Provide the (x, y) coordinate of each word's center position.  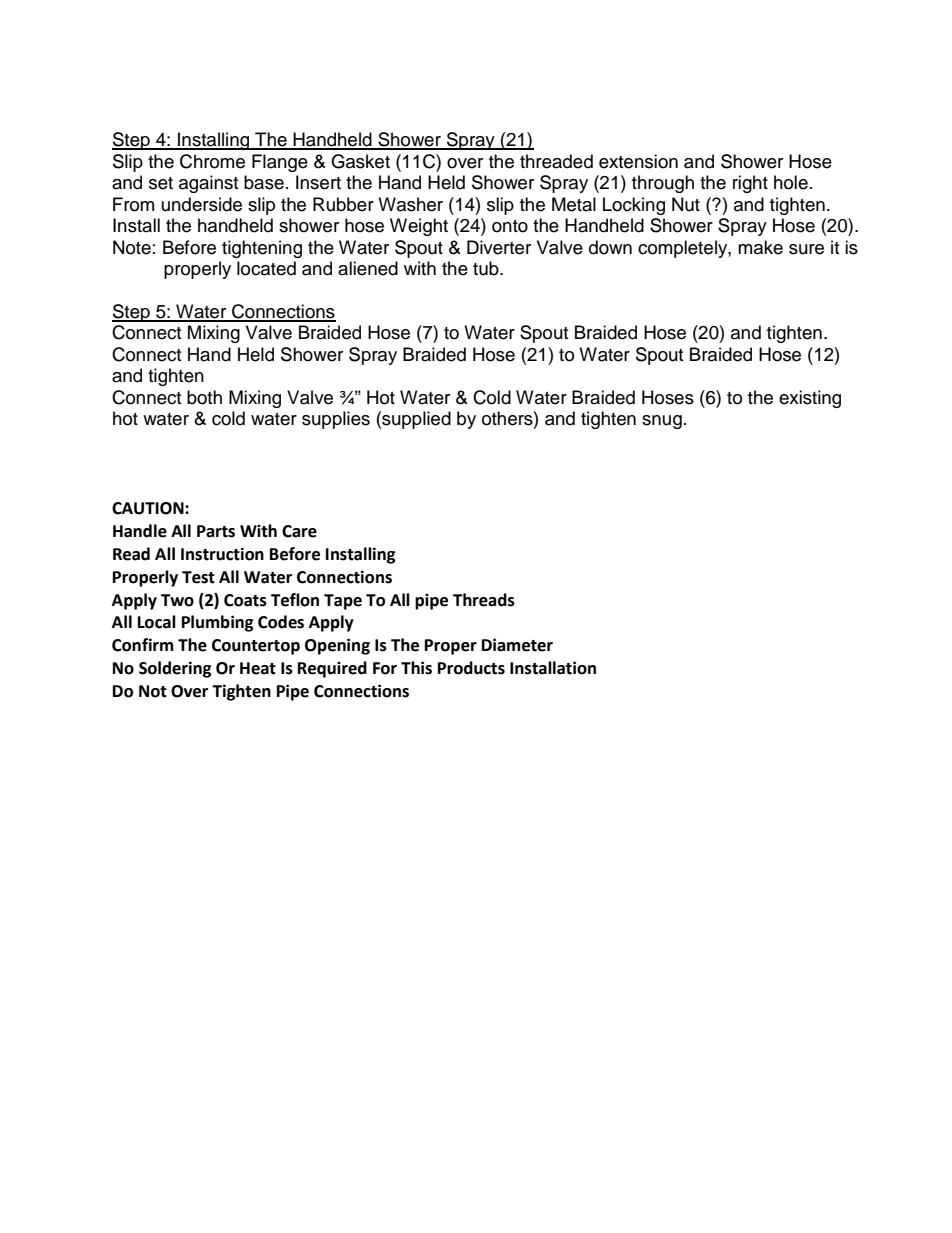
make (760, 247)
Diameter (517, 645)
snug (662, 422)
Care (299, 531)
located (266, 268)
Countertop (256, 647)
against (208, 184)
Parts (216, 531)
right (750, 184)
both (204, 397)
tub (487, 268)
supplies (336, 420)
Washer (410, 204)
